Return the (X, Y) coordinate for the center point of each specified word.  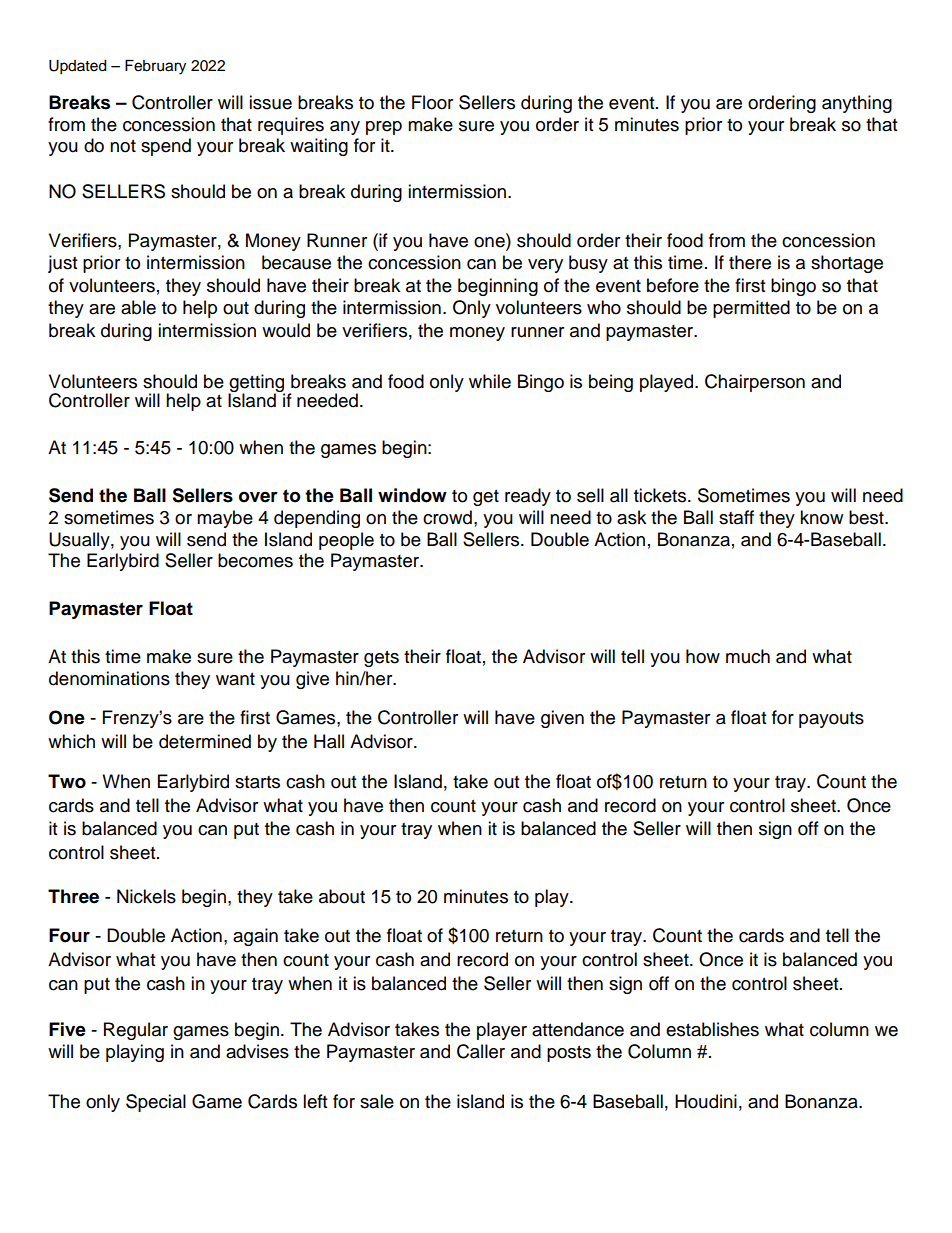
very (545, 266)
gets (381, 659)
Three (73, 896)
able (138, 307)
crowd (447, 517)
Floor (432, 102)
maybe (225, 519)
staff (736, 517)
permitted (751, 309)
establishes (712, 1029)
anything (857, 104)
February (155, 67)
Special (156, 1103)
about (342, 896)
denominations (109, 678)
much (748, 656)
